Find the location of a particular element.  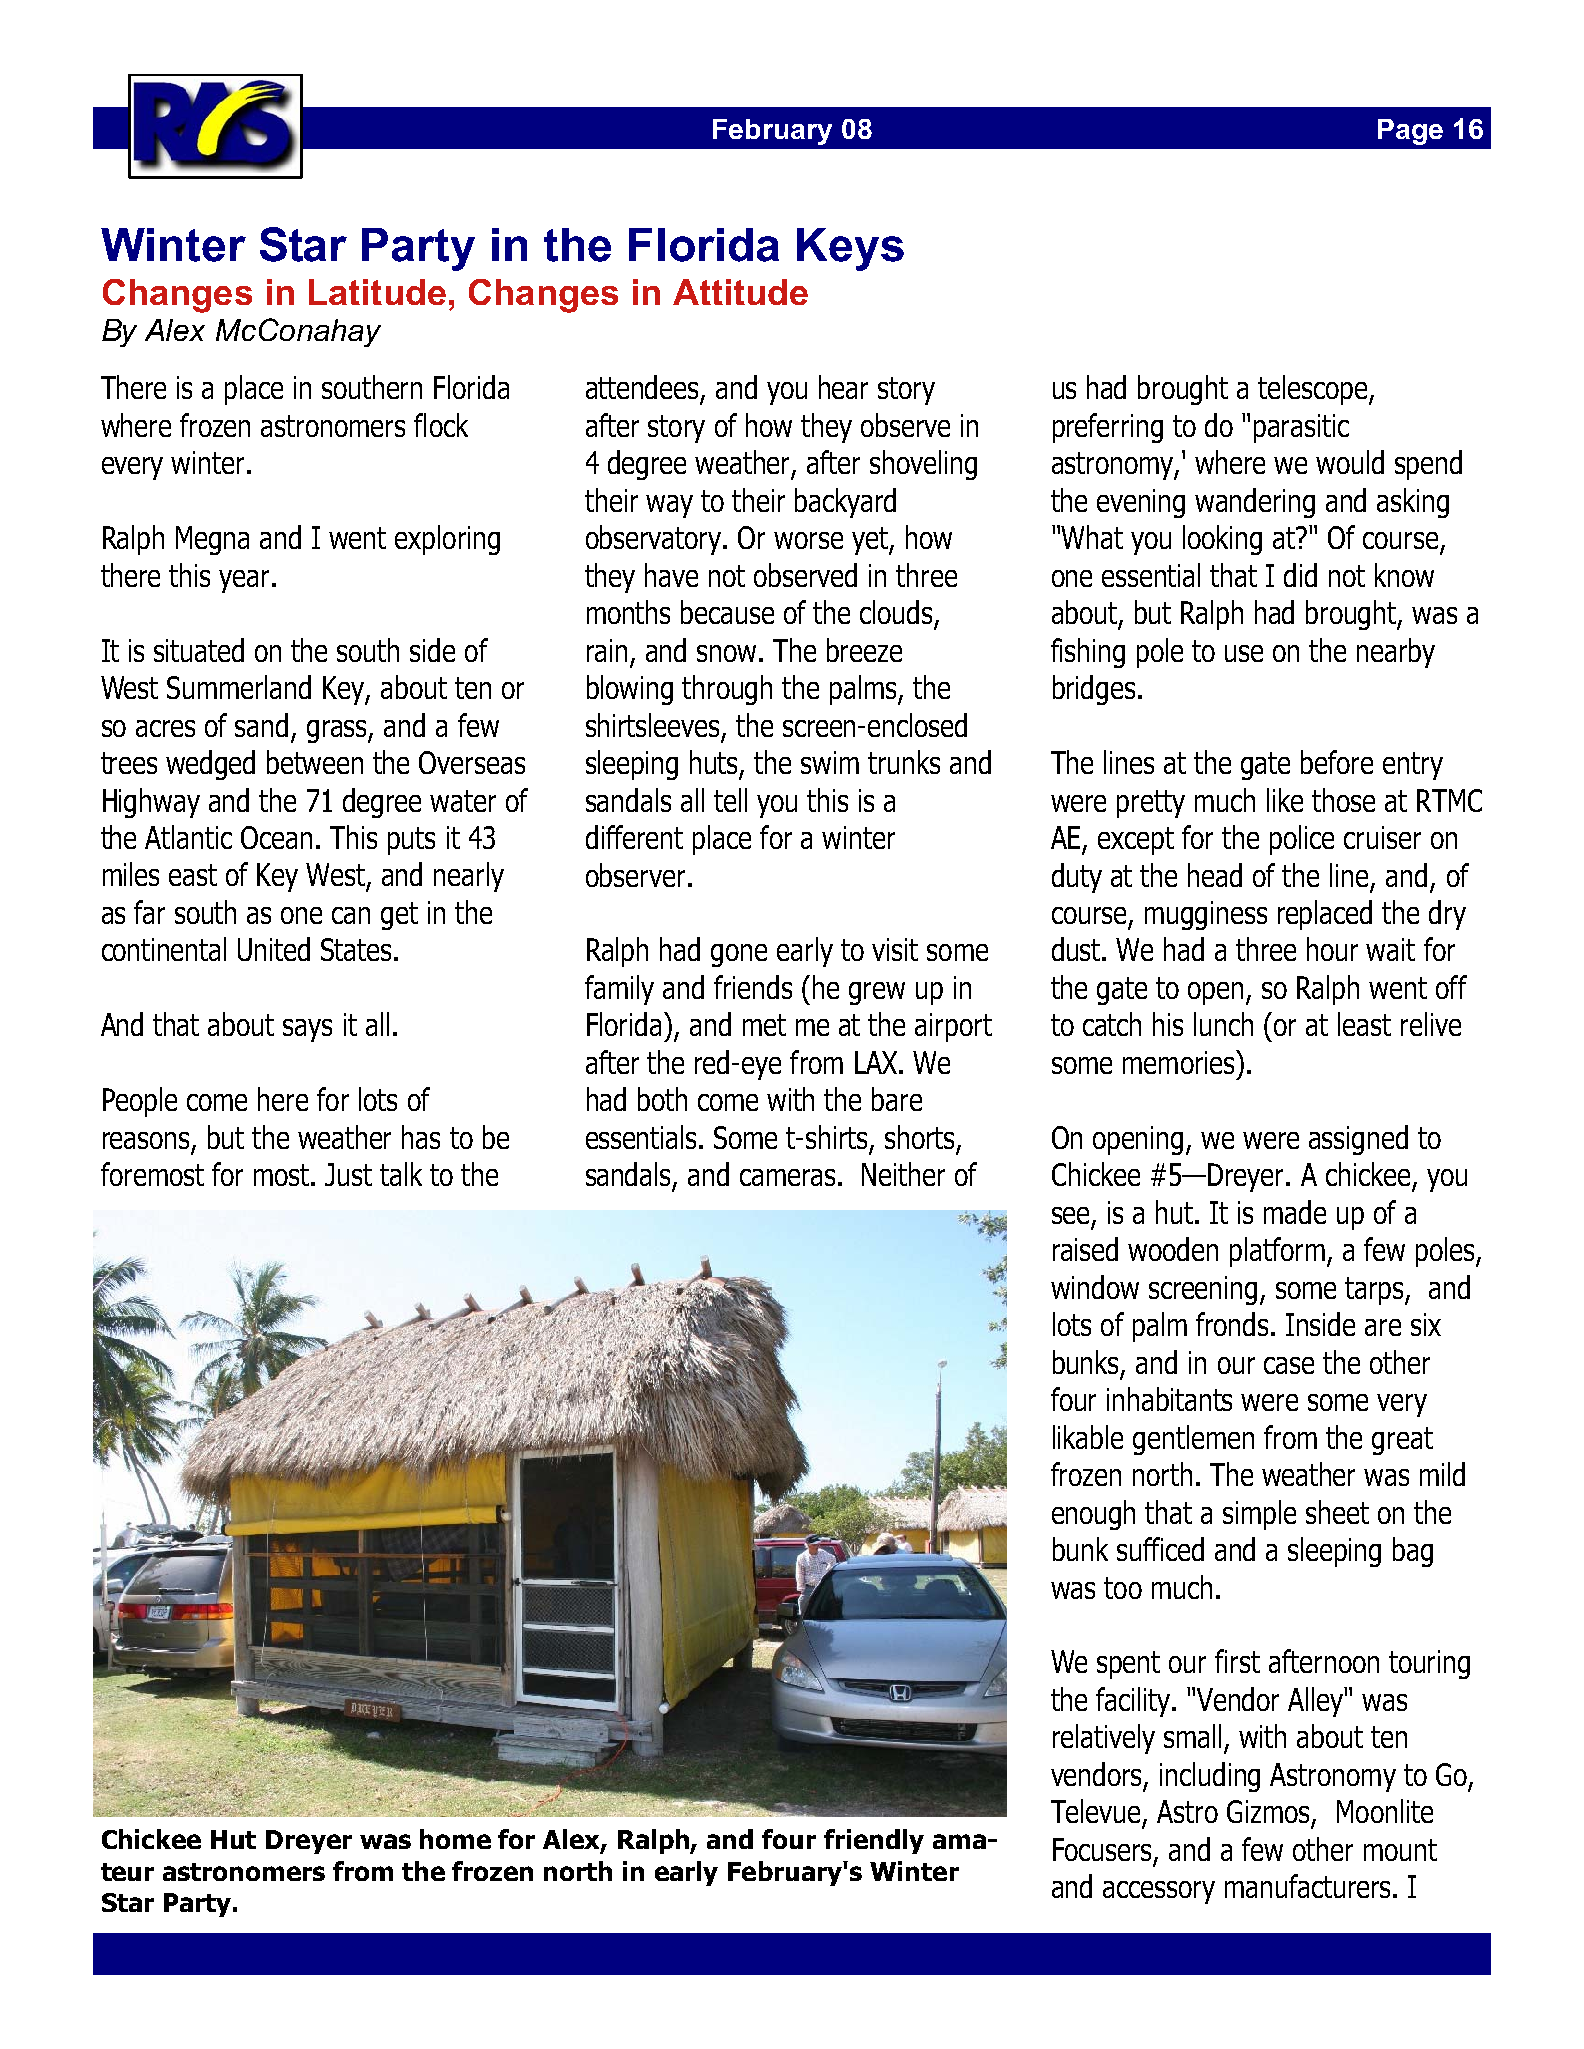

home is located at coordinates (455, 1839).
